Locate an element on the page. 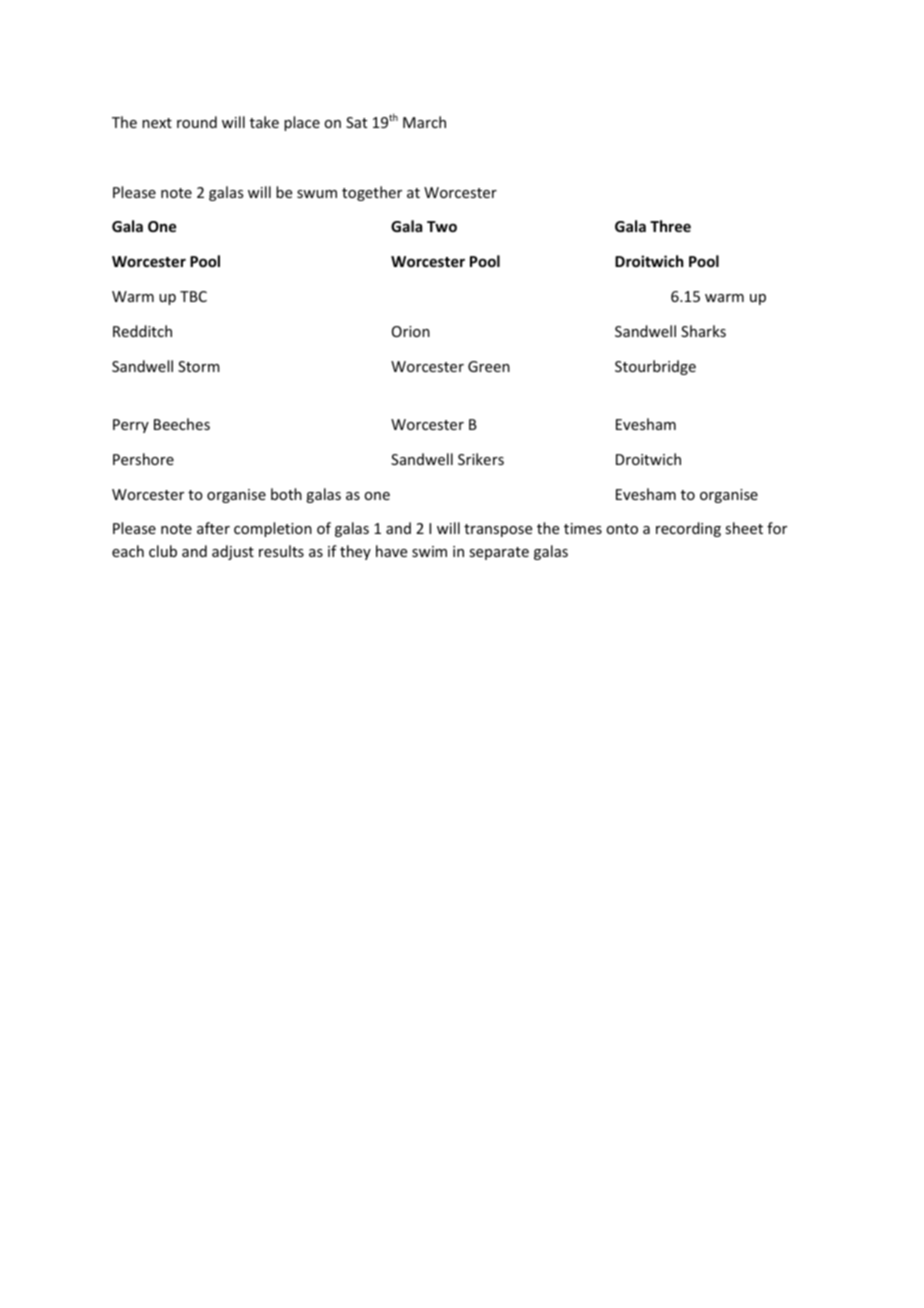 Image resolution: width=924 pixels, height=1308 pixels. Storm is located at coordinates (199, 366).
